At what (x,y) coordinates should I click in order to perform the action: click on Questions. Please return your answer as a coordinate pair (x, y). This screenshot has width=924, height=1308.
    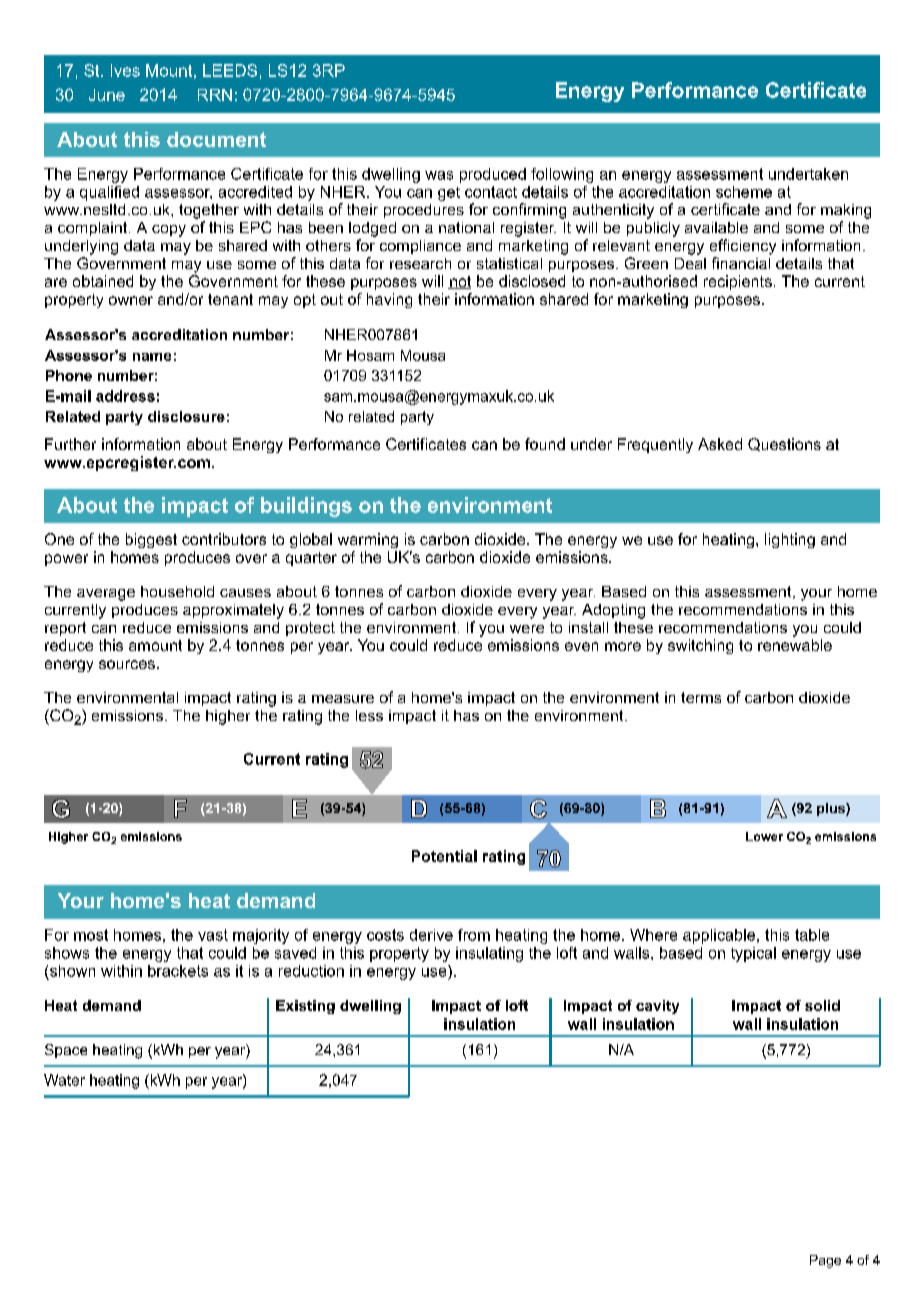
    Looking at the image, I should click on (784, 444).
